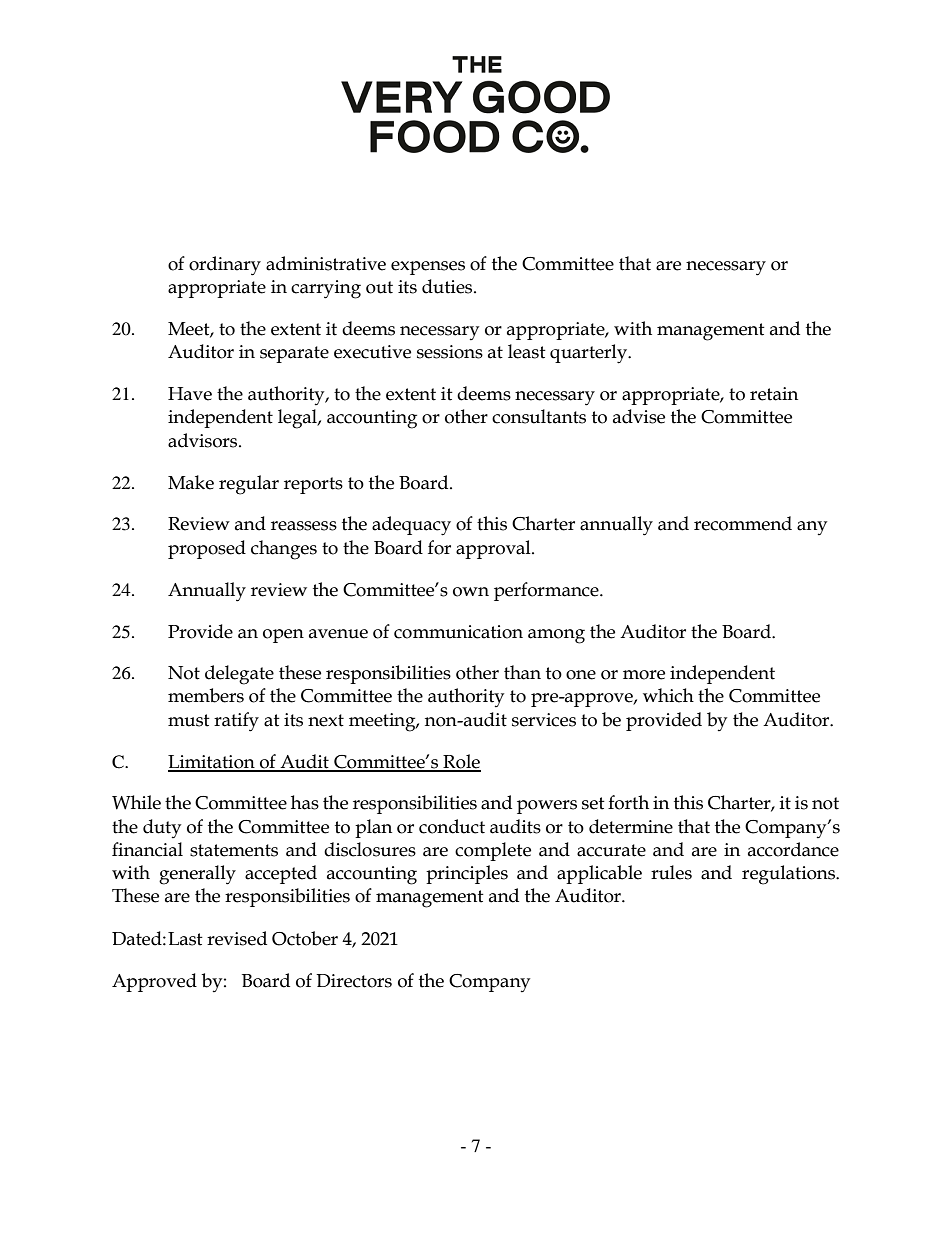  I want to click on rules, so click(671, 872).
